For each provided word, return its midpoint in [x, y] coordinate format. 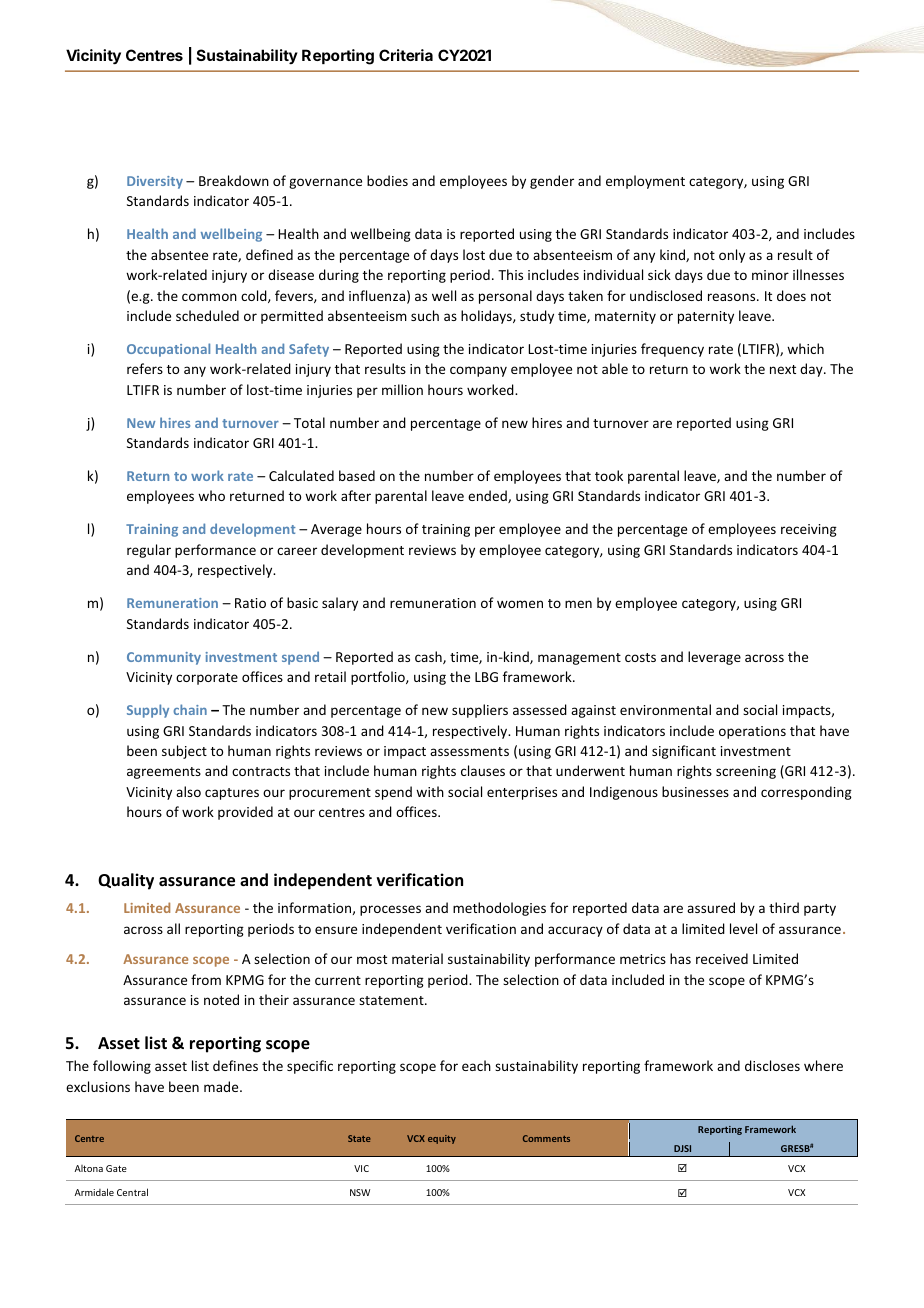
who [211, 495]
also [188, 791]
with [430, 791]
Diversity [155, 182]
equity [442, 1139]
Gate [116, 1168]
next [783, 369]
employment [645, 182]
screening [746, 772]
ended [488, 496]
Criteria [406, 55]
